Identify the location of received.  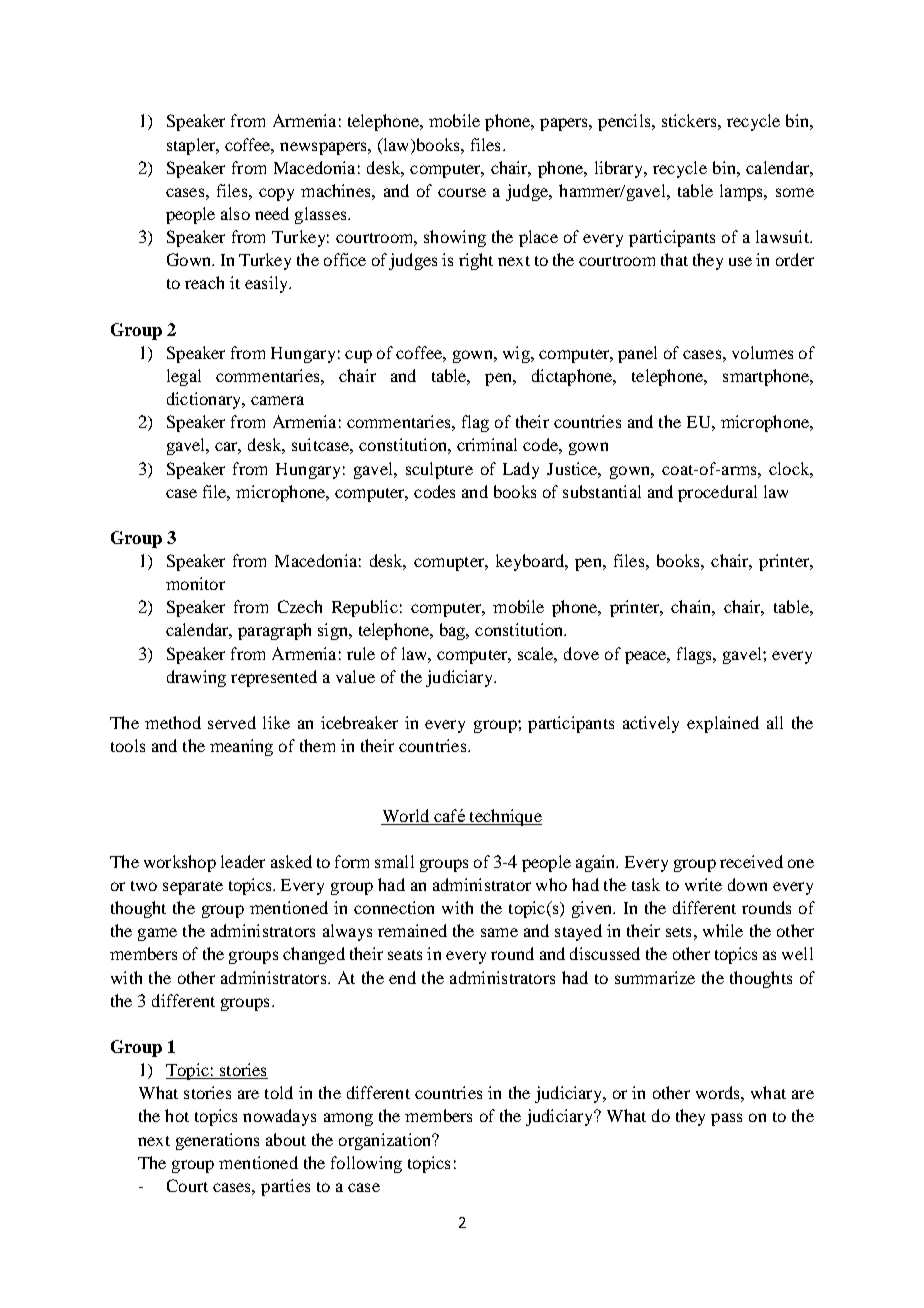
(751, 861).
